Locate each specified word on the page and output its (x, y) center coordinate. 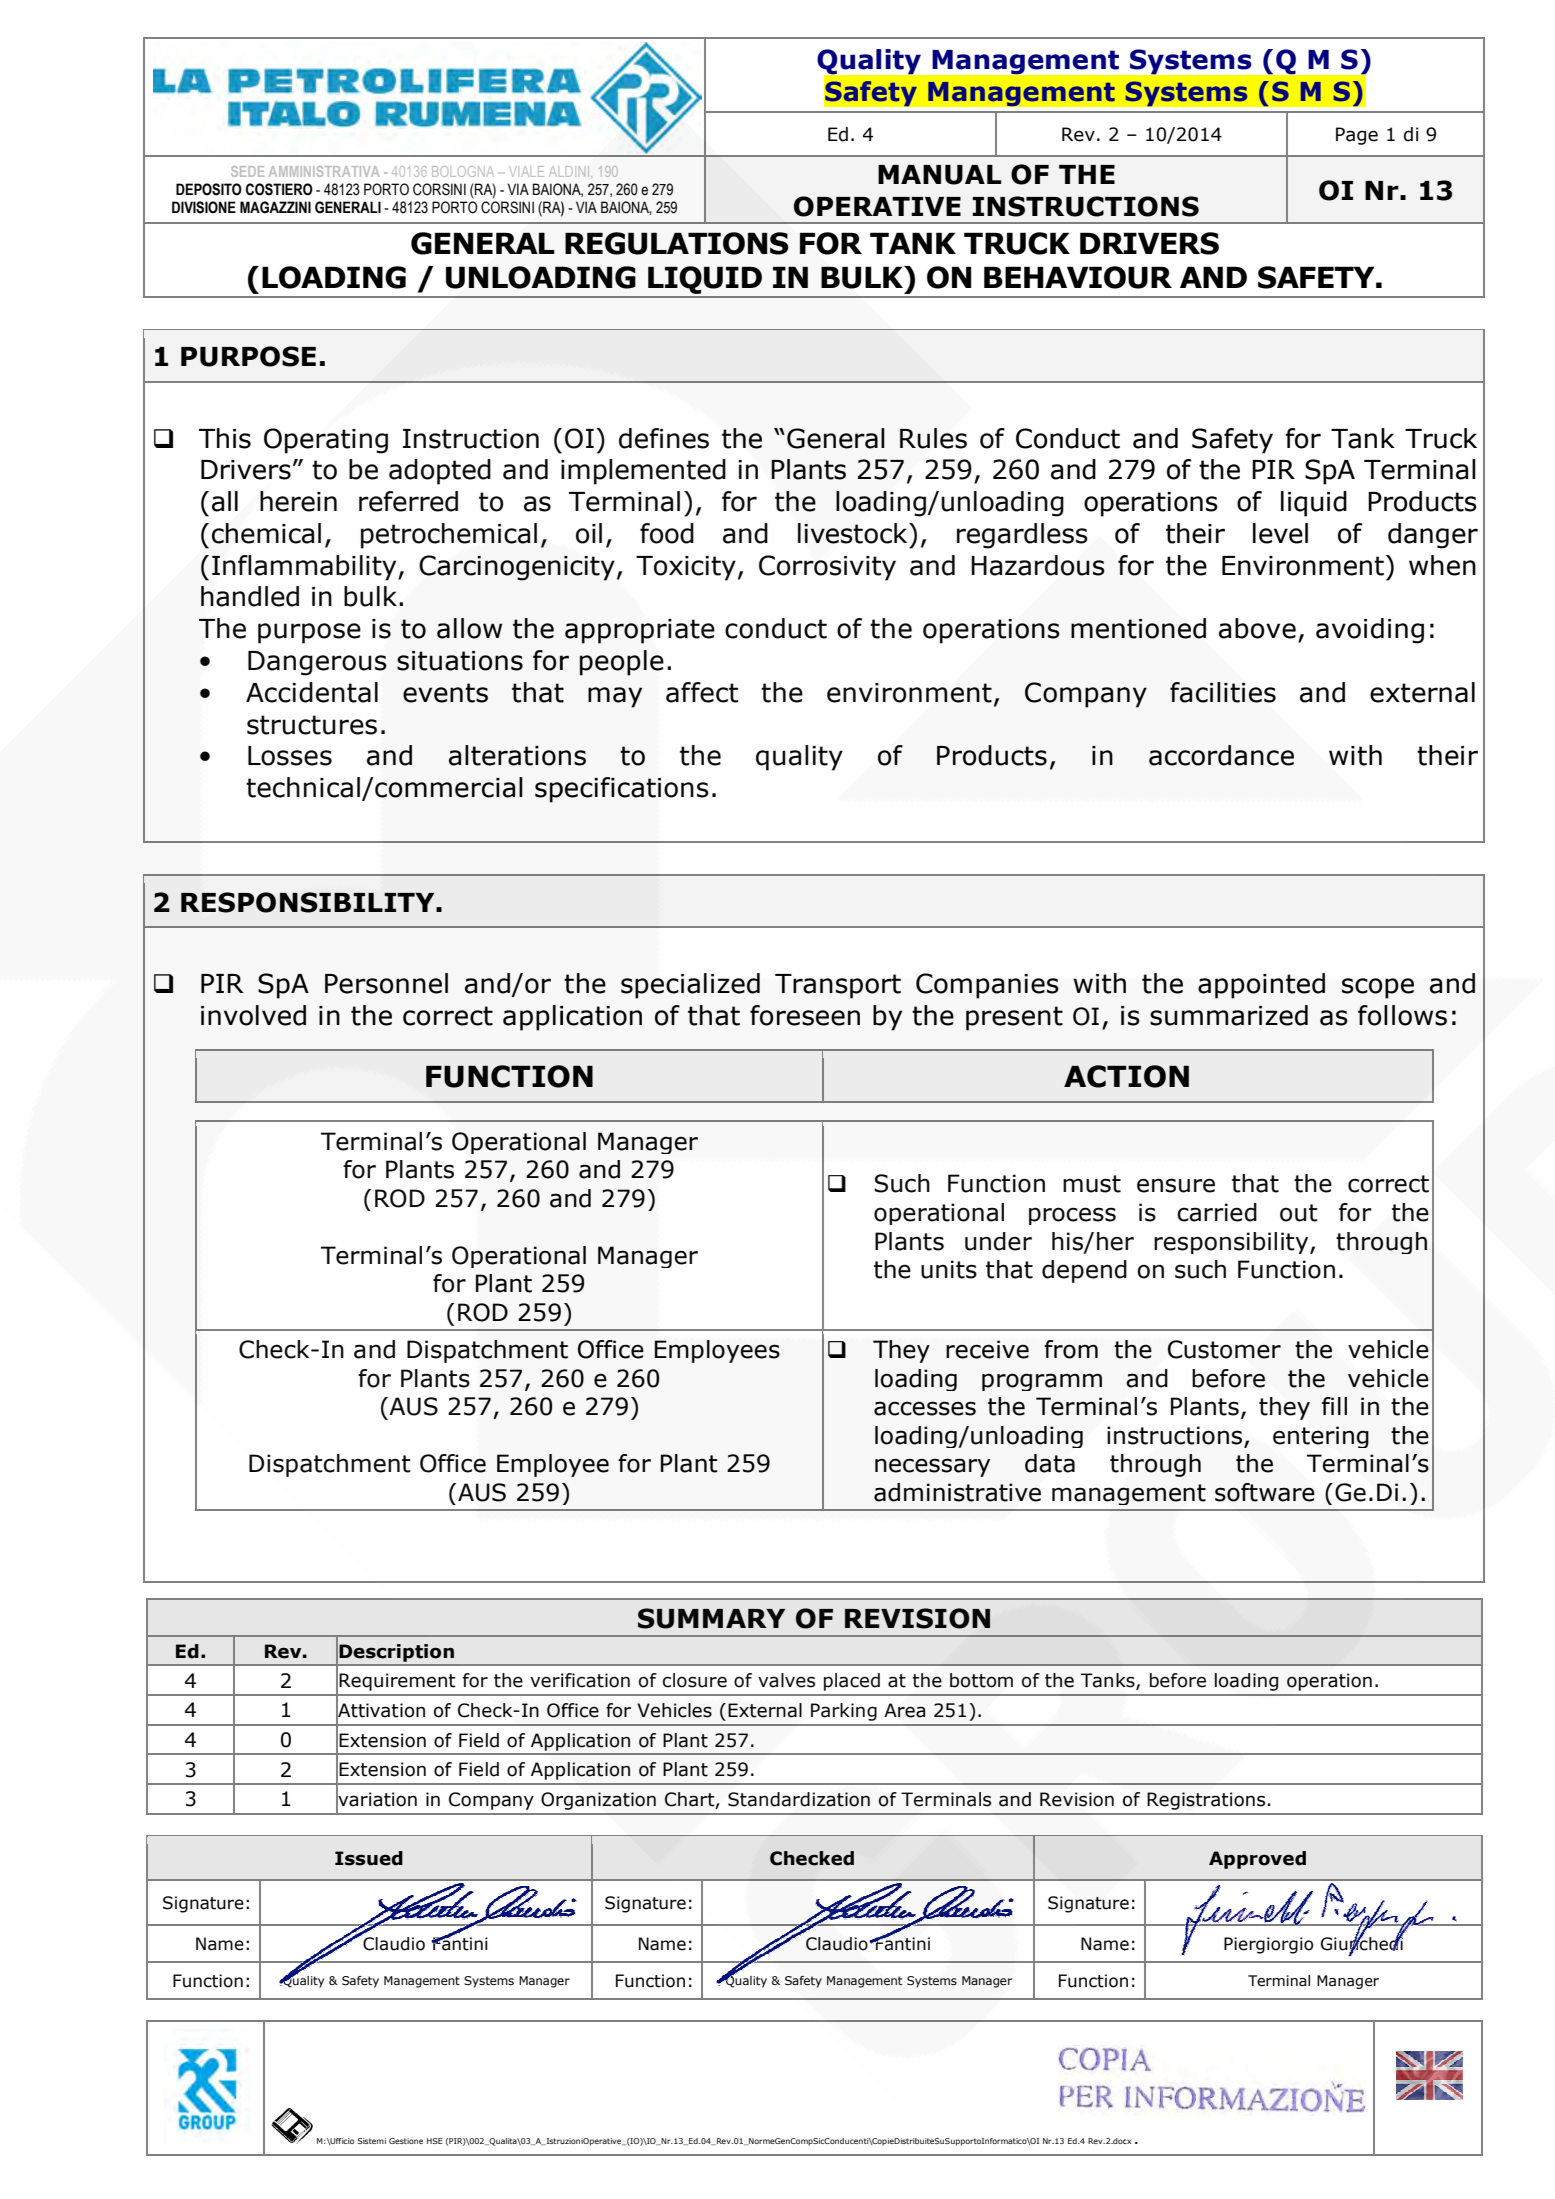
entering (1321, 1437)
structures (312, 725)
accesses (925, 1408)
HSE (434, 2141)
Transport (838, 986)
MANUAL (939, 175)
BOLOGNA (463, 171)
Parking (844, 1712)
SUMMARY (711, 1618)
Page (1357, 136)
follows (1402, 1015)
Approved (1257, 1860)
